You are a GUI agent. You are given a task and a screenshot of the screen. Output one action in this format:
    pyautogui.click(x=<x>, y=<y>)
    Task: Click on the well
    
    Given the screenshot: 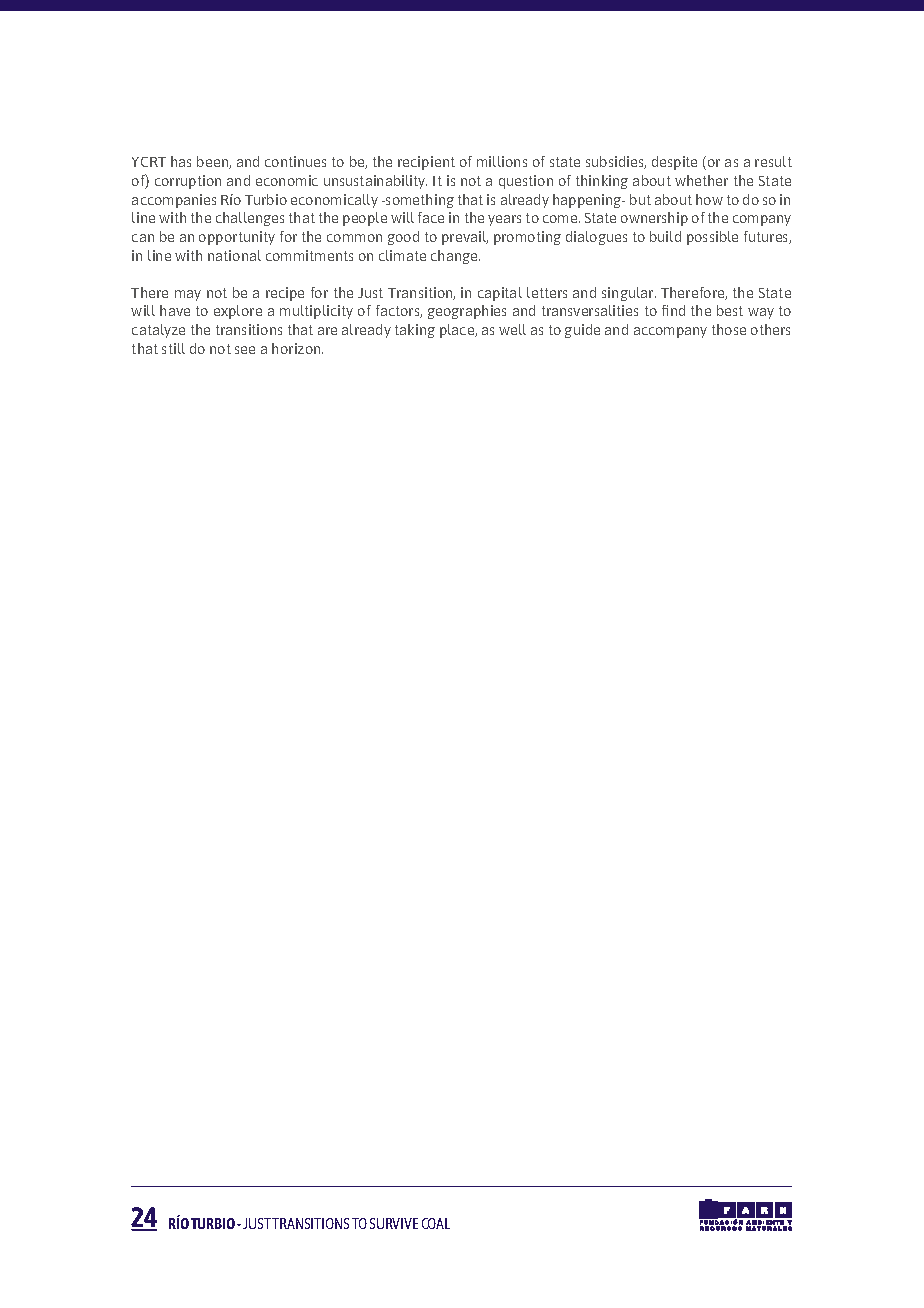 What is the action you would take?
    pyautogui.click(x=512, y=329)
